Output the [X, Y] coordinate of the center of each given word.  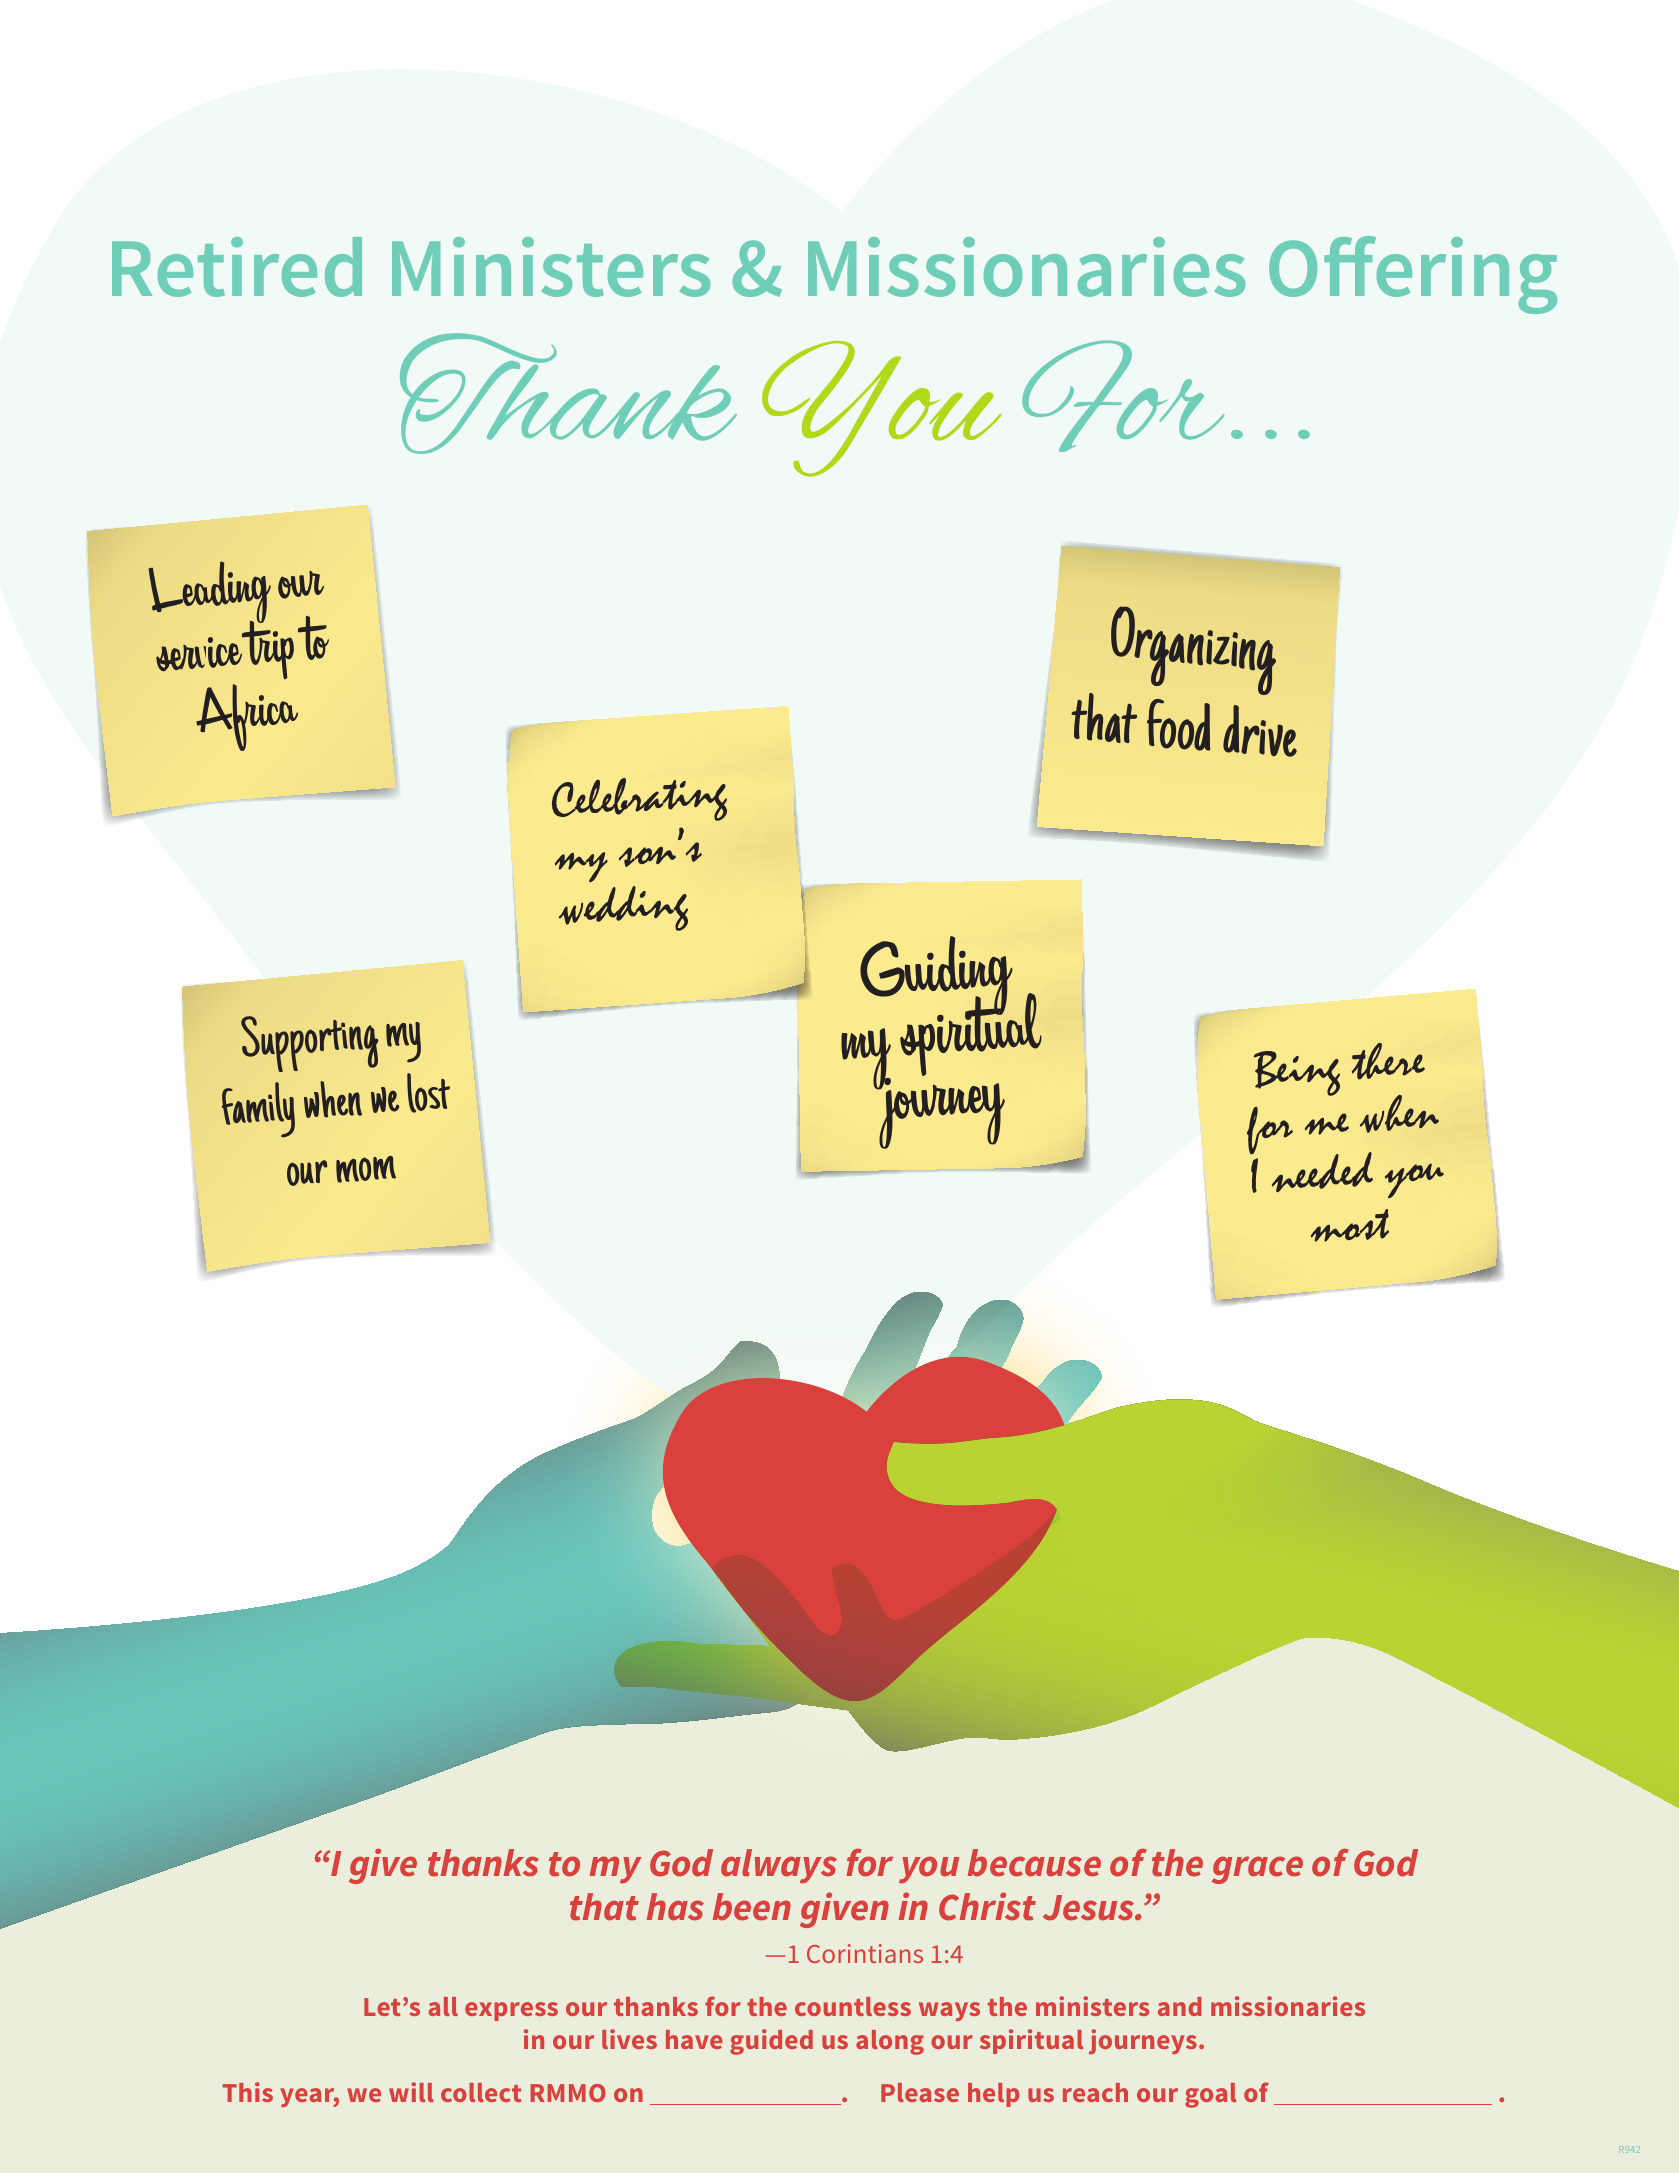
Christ [987, 1906]
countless [853, 2006]
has [675, 1907]
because [1034, 1863]
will [411, 2092]
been [752, 1907]
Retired [237, 267]
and [1180, 2006]
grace [1257, 1870]
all [443, 2006]
